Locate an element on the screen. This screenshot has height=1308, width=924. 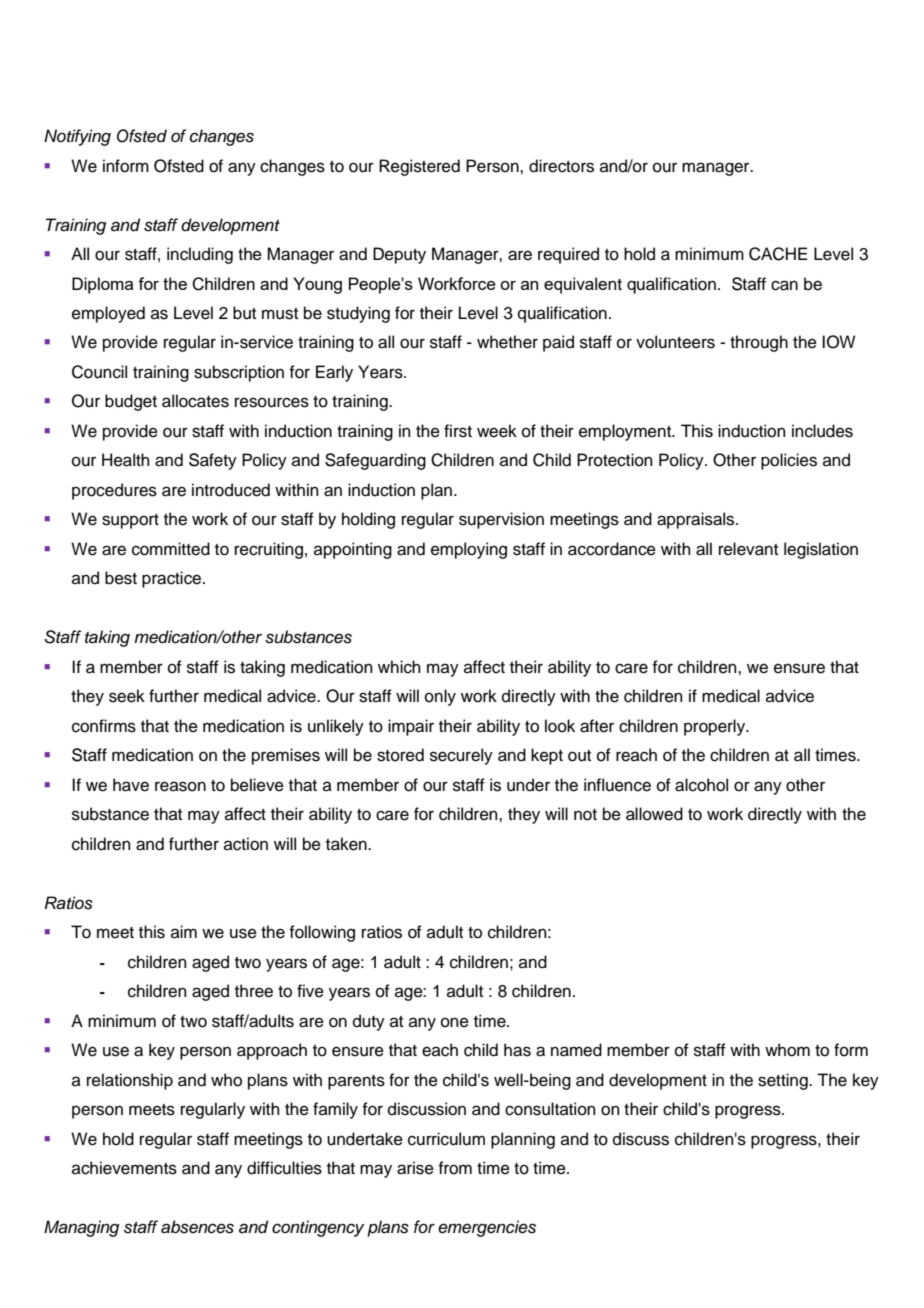
Registered is located at coordinates (419, 167).
